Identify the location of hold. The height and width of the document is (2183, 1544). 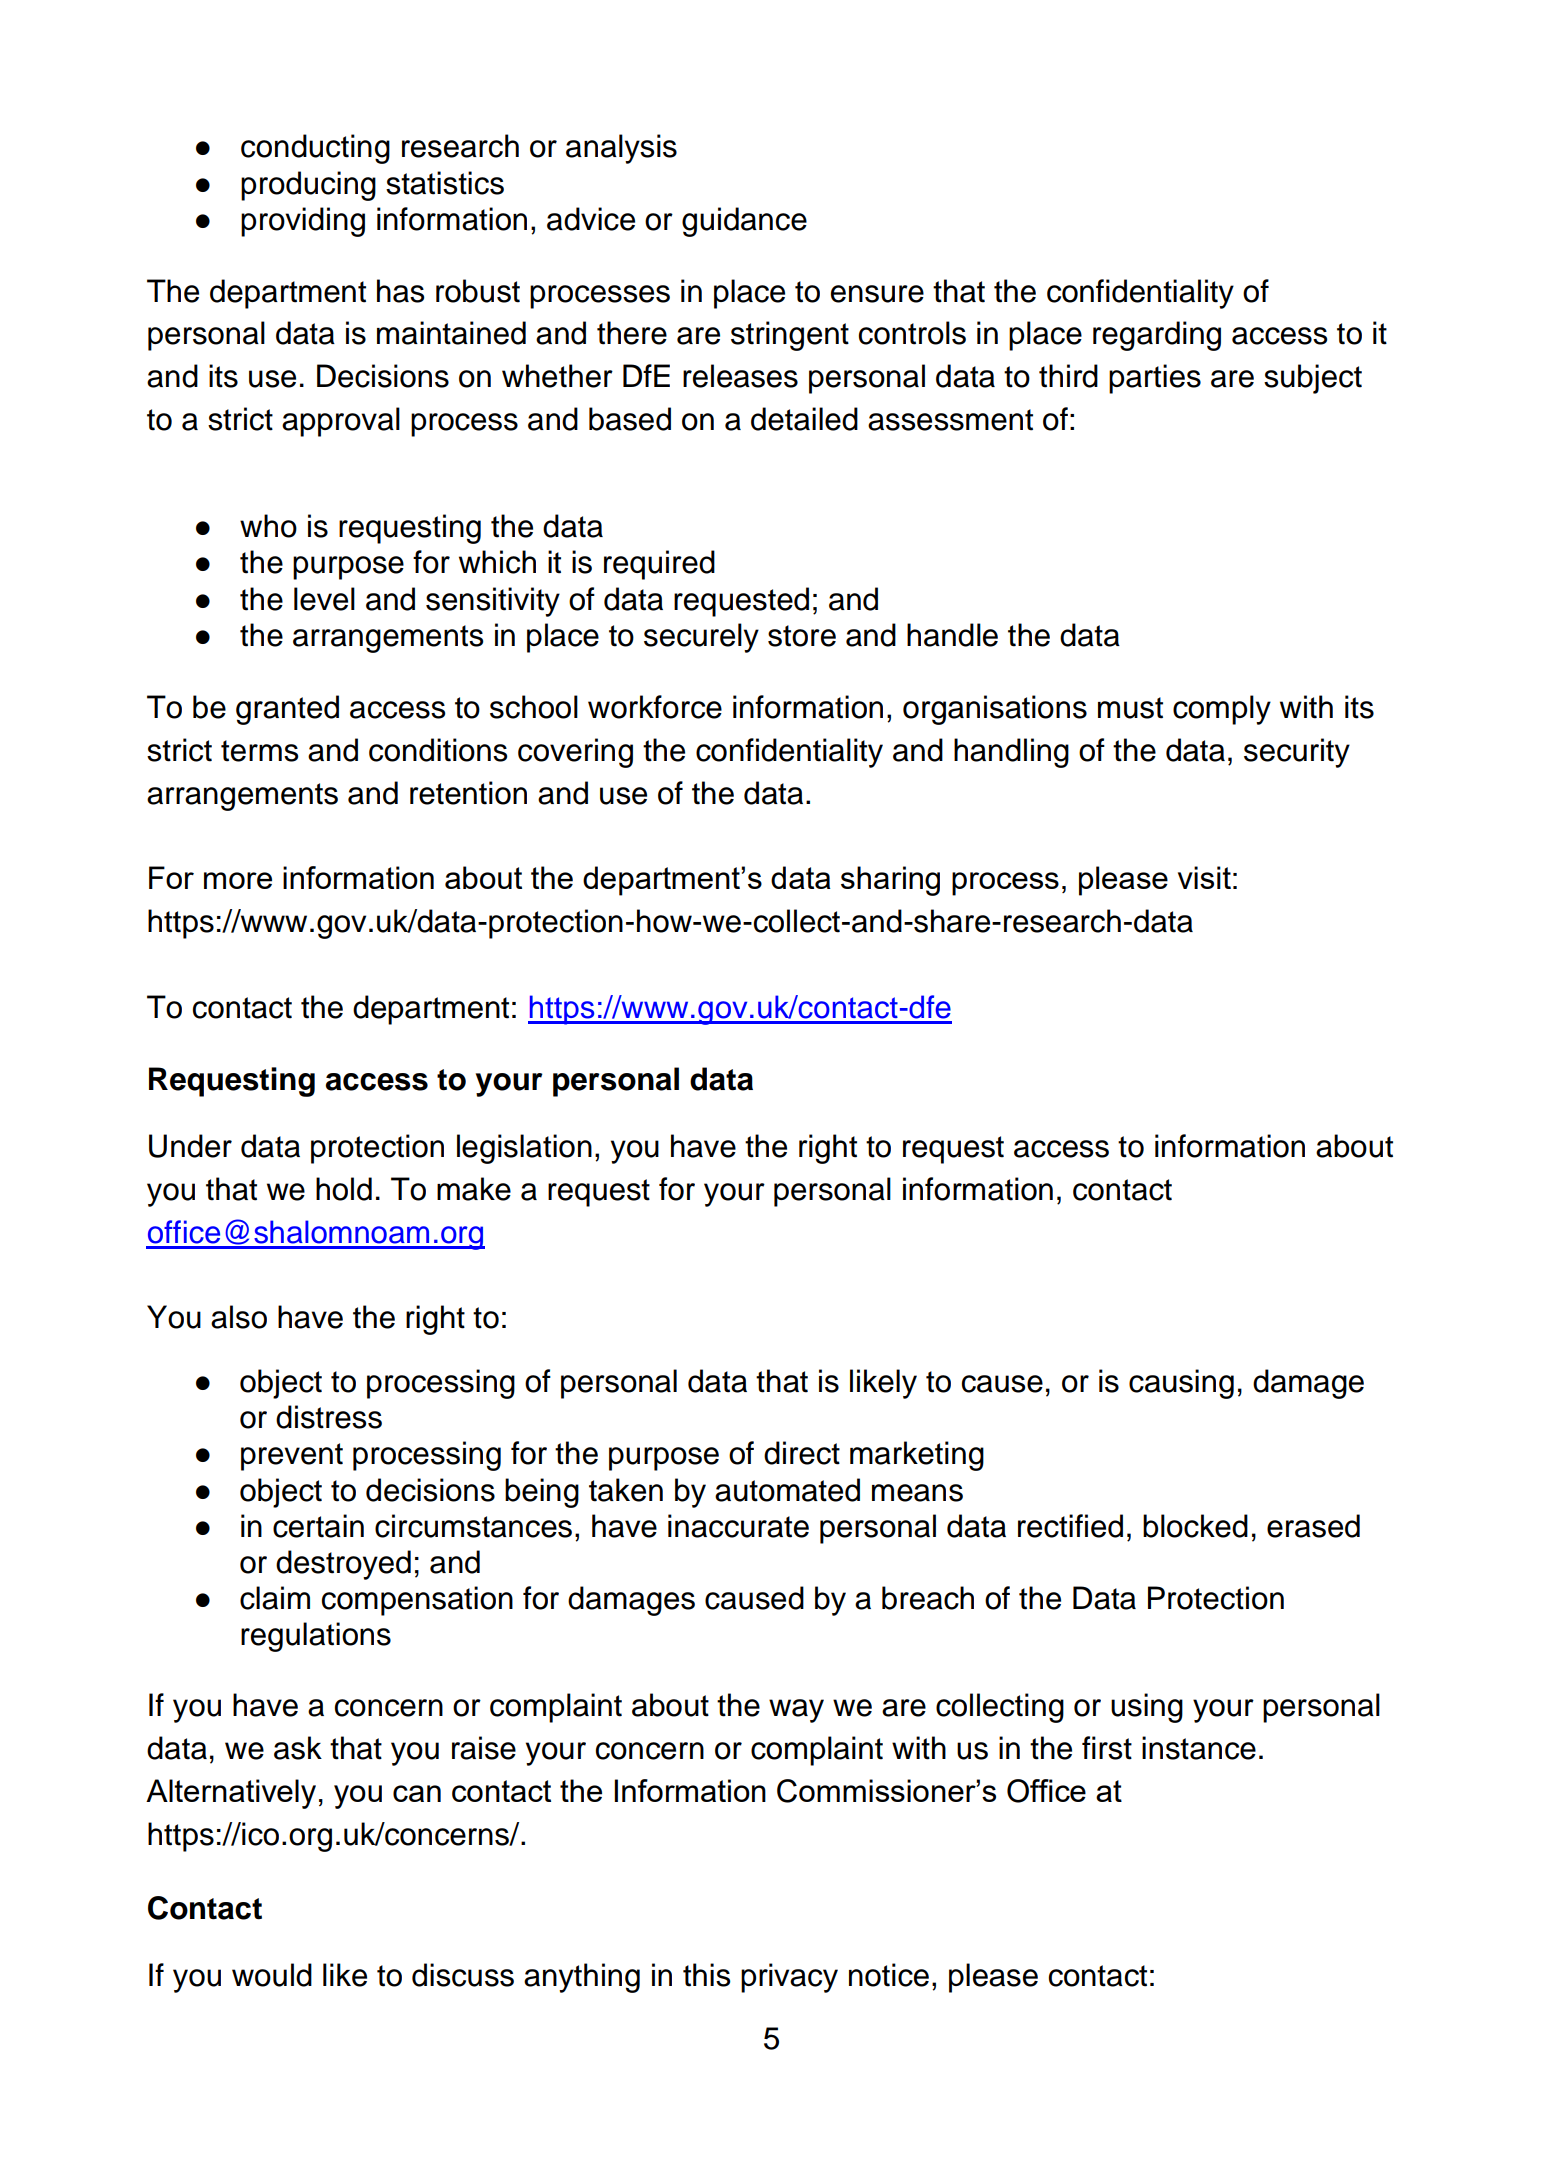
(344, 1189).
